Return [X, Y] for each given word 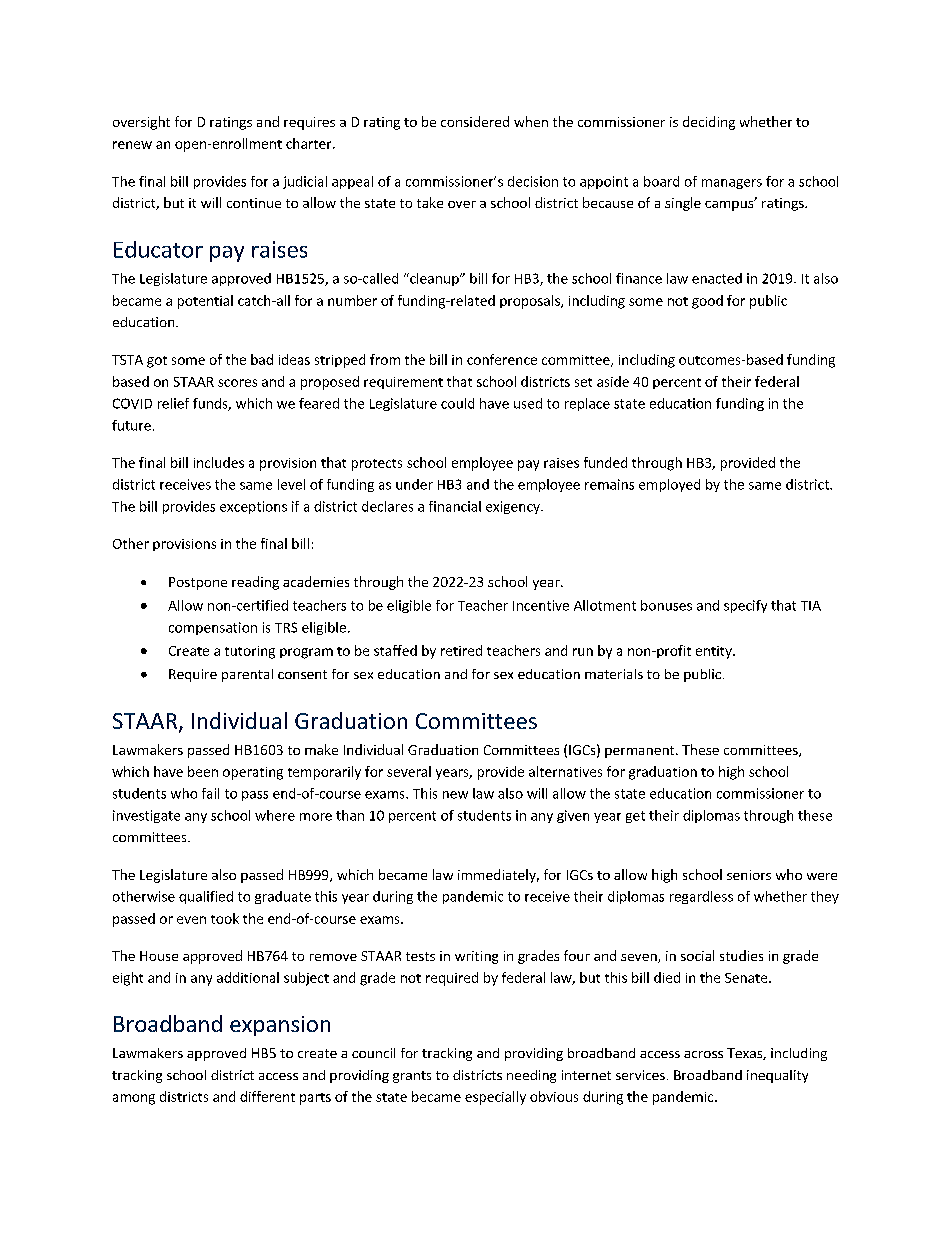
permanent [641, 752]
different [267, 1096]
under [414, 484]
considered [475, 121]
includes [219, 462]
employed [669, 485]
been [203, 771]
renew [132, 145]
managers [732, 184]
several [409, 771]
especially [495, 1098]
